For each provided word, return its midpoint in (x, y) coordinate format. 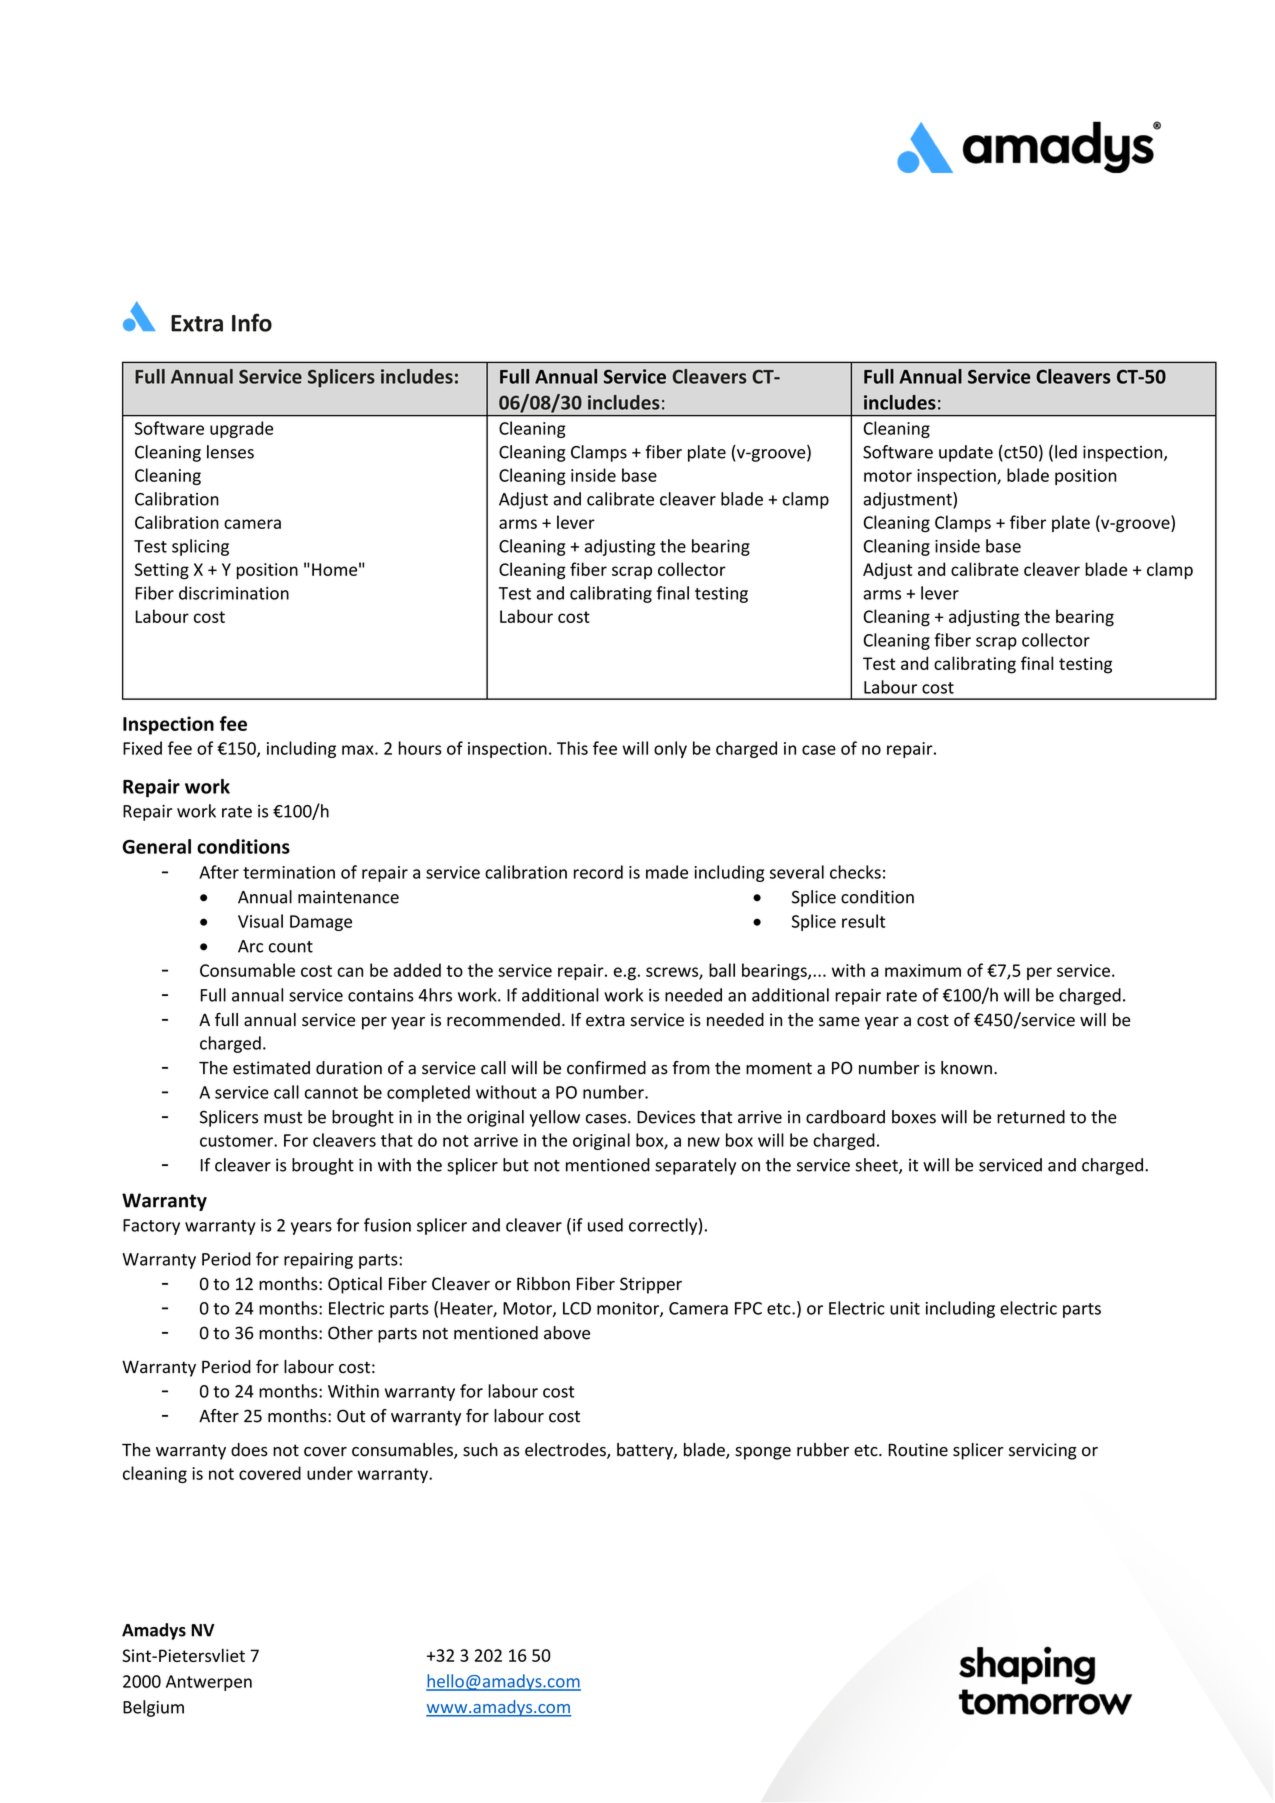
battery (646, 1451)
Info (252, 322)
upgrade (241, 429)
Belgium (153, 1708)
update (966, 453)
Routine (918, 1450)
